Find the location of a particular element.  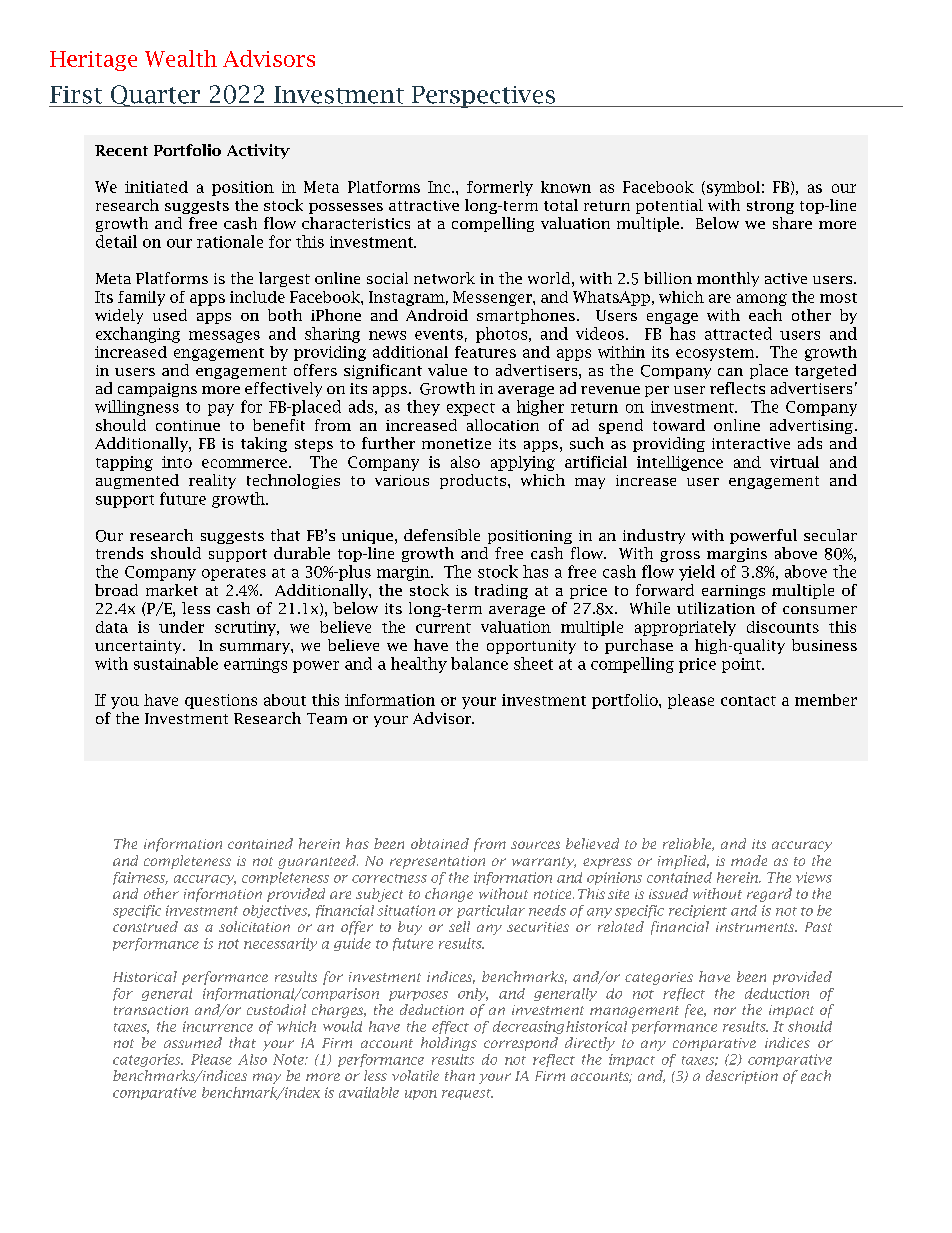

questions is located at coordinates (221, 701).
